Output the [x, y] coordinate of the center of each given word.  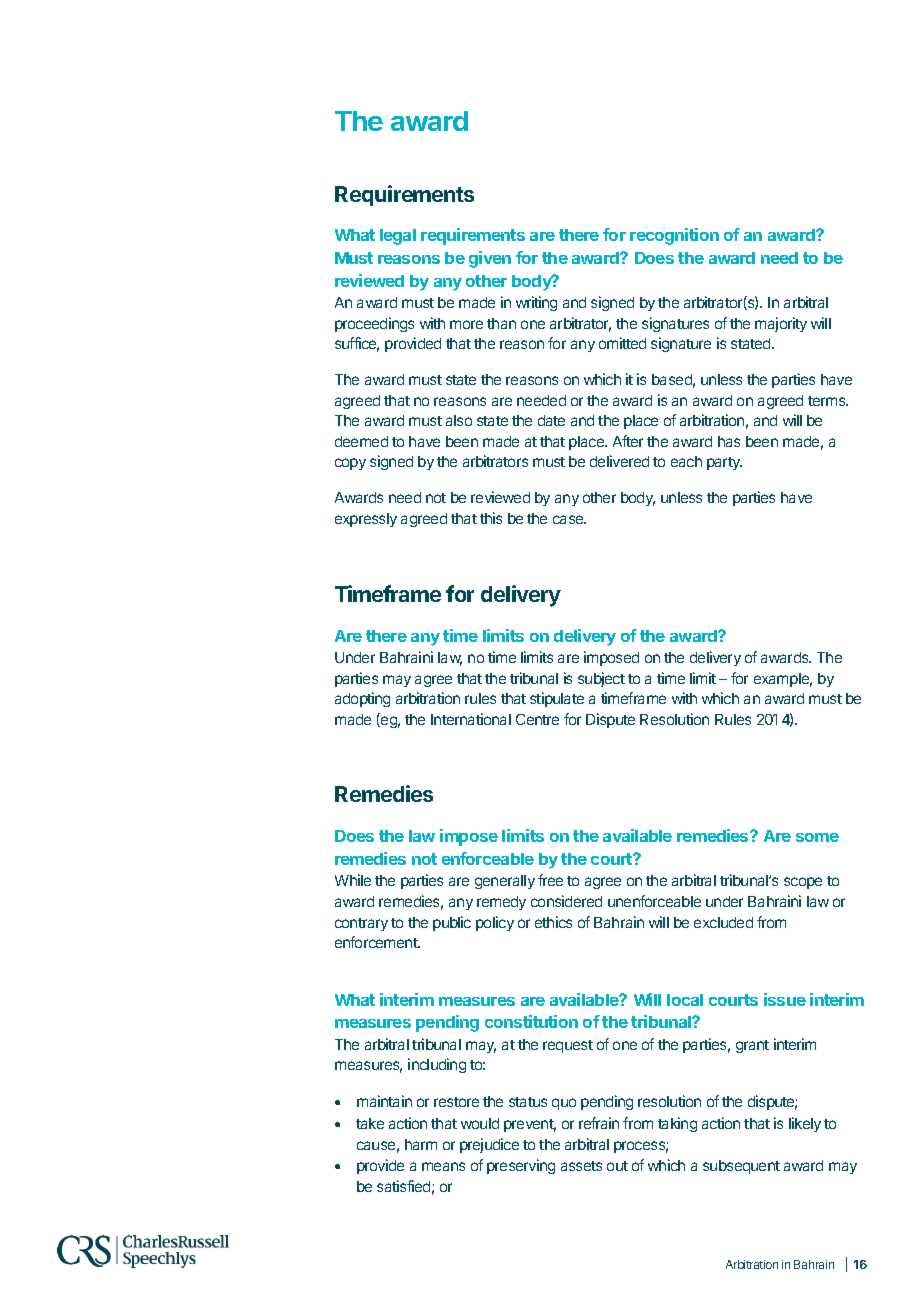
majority [781, 324]
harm [421, 1144]
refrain [599, 1123]
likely [805, 1124]
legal [398, 237]
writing [536, 303]
